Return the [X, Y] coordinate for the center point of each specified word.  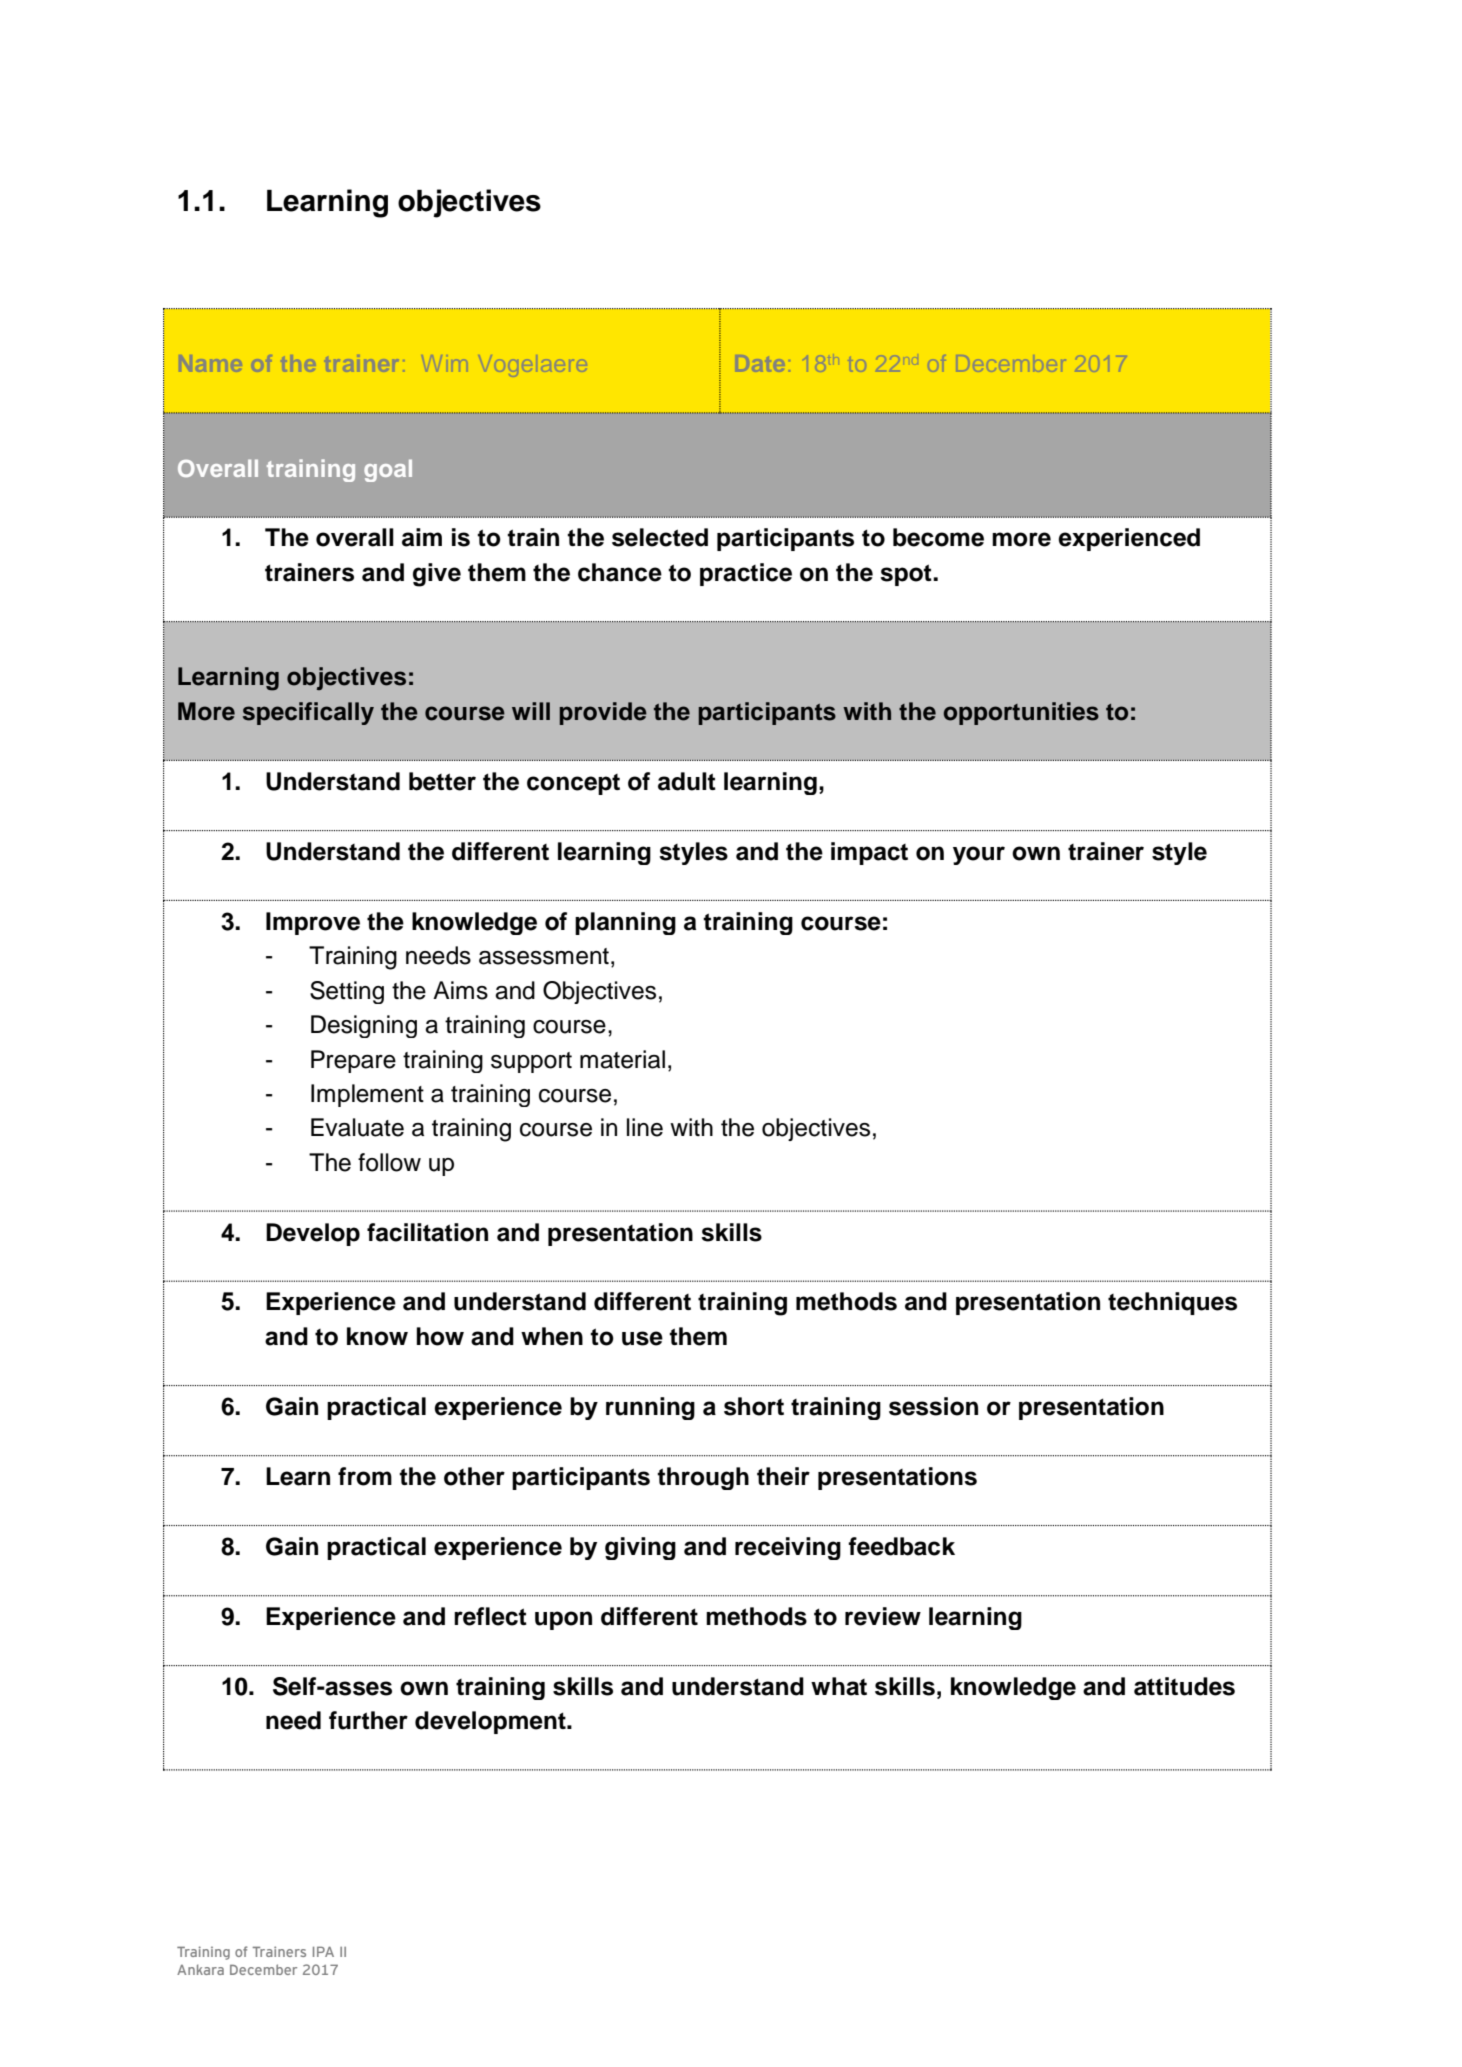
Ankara [200, 1969]
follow [389, 1162]
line [645, 1127]
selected [660, 537]
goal [388, 470]
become [938, 537]
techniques [1172, 1303]
